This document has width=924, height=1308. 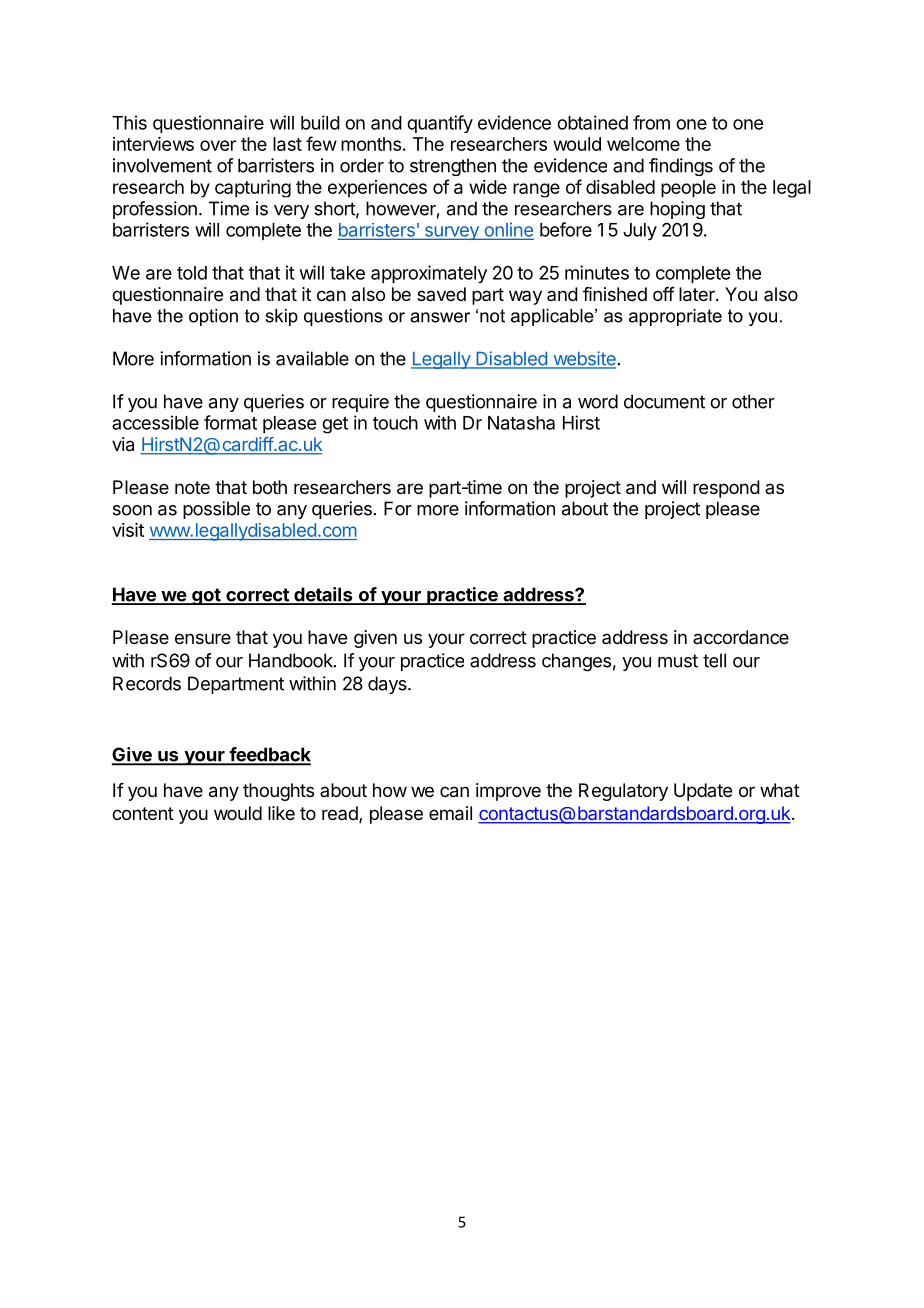 What do you see at coordinates (741, 637) in the document?
I see `accordance` at bounding box center [741, 637].
